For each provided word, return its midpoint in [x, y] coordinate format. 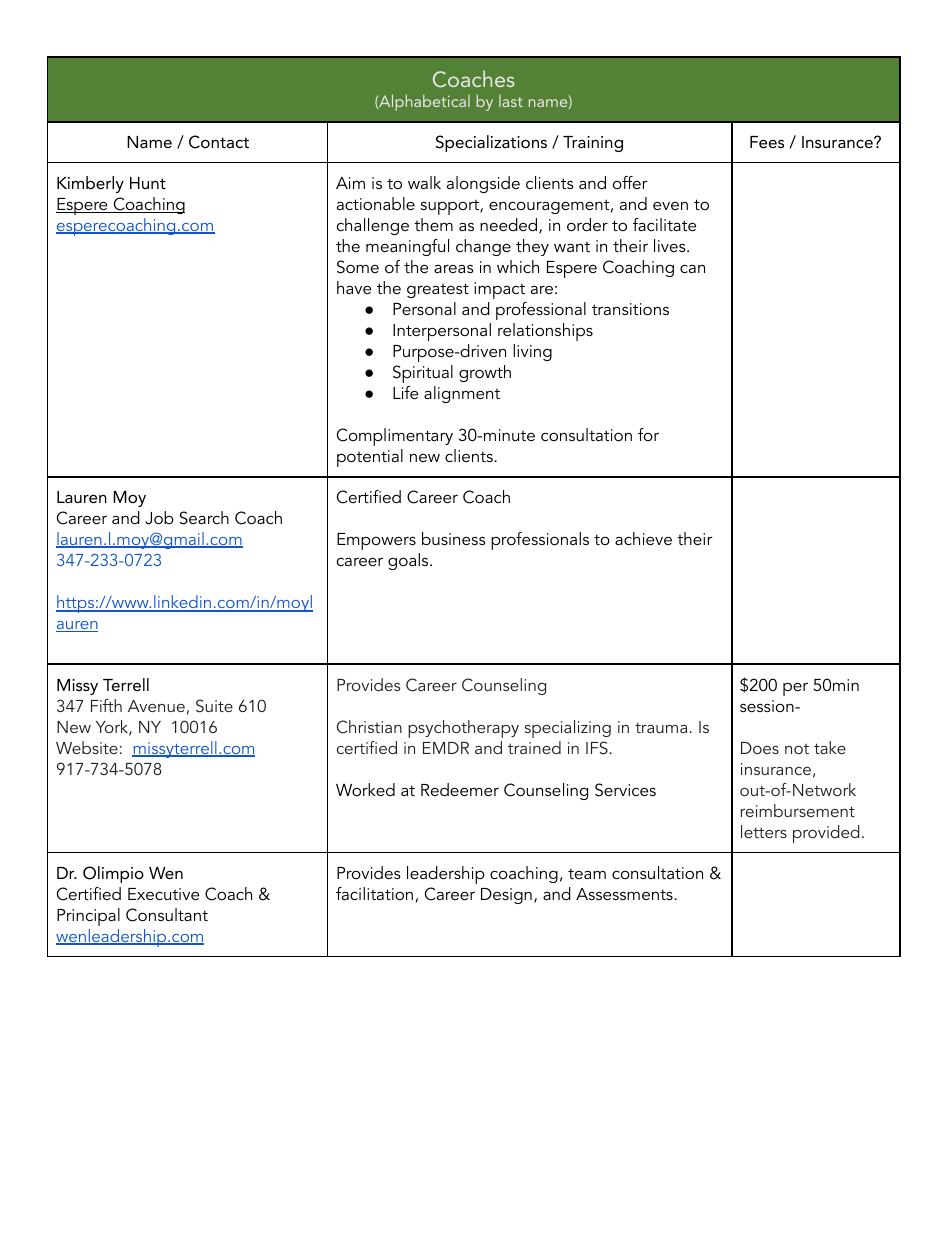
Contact [219, 142]
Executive [163, 894]
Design [506, 896]
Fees [767, 142]
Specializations [491, 143]
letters [764, 831]
